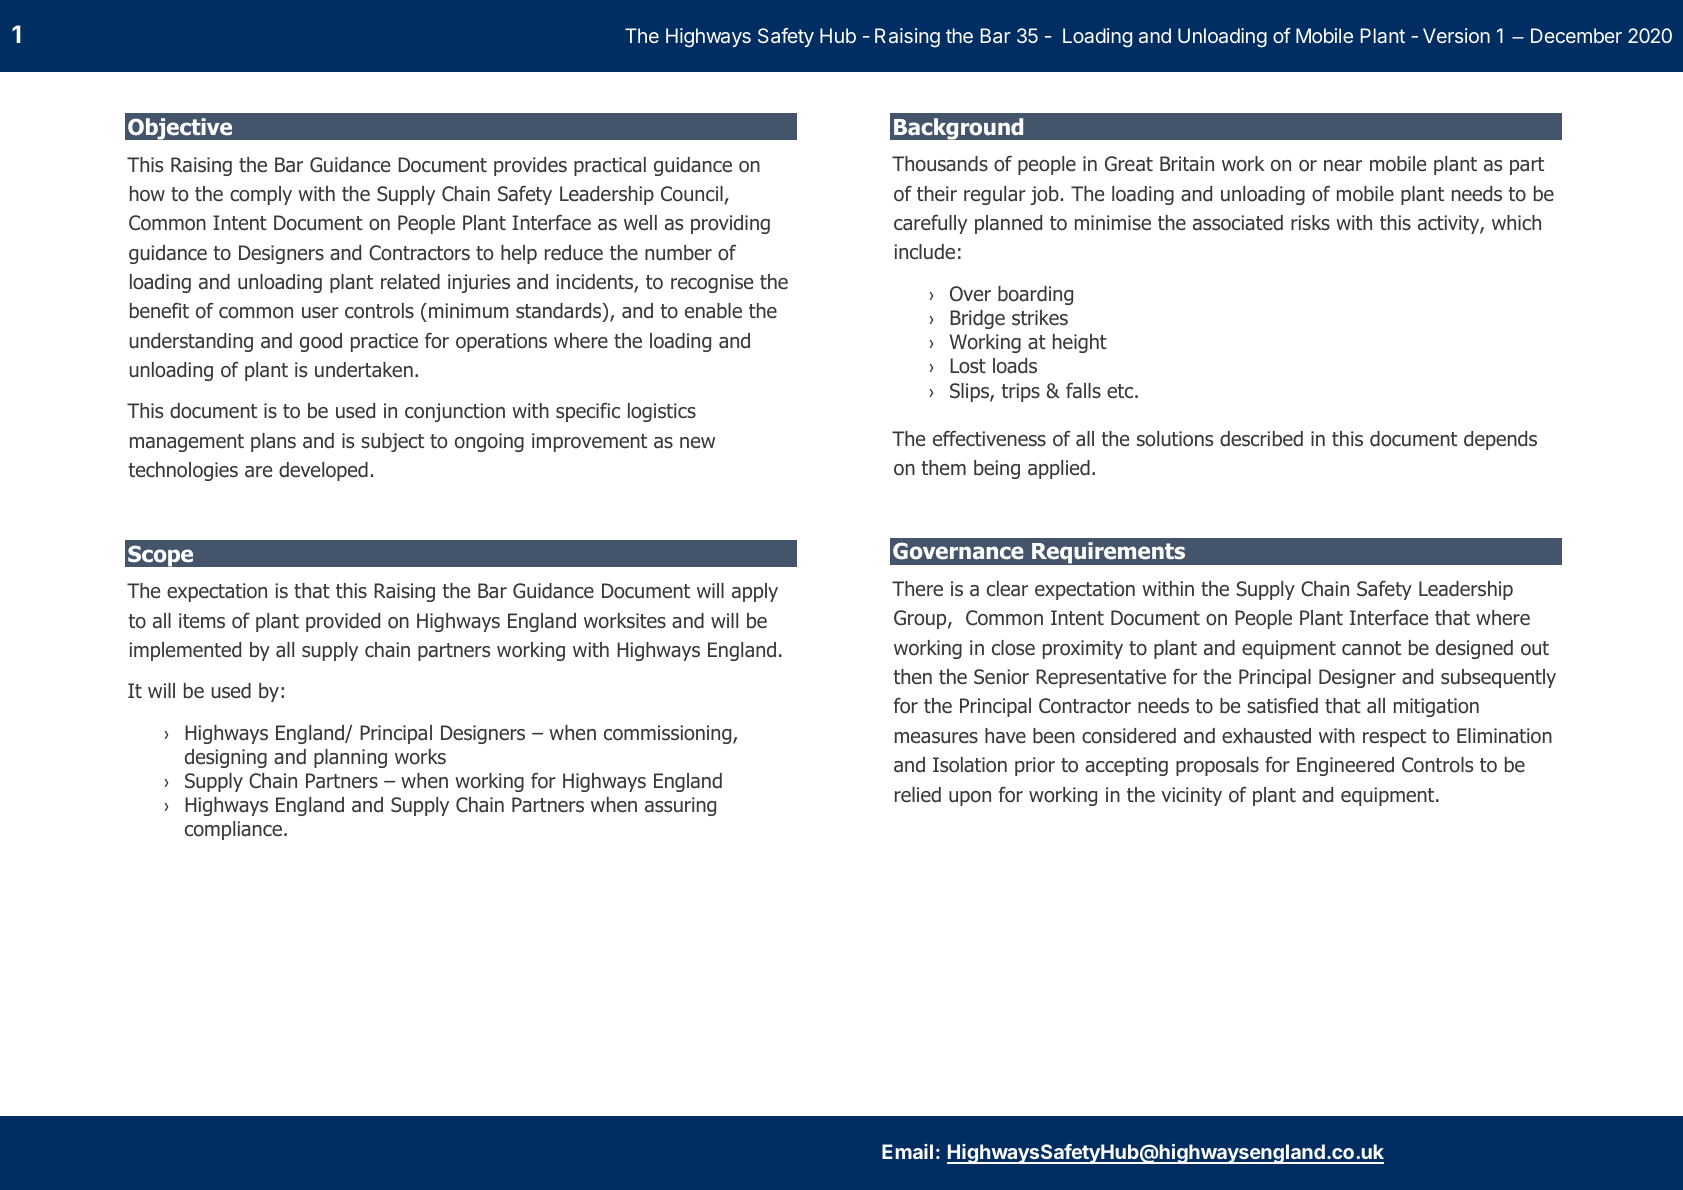  Describe the element at coordinates (1345, 766) in the document. I see `Engineered` at that location.
